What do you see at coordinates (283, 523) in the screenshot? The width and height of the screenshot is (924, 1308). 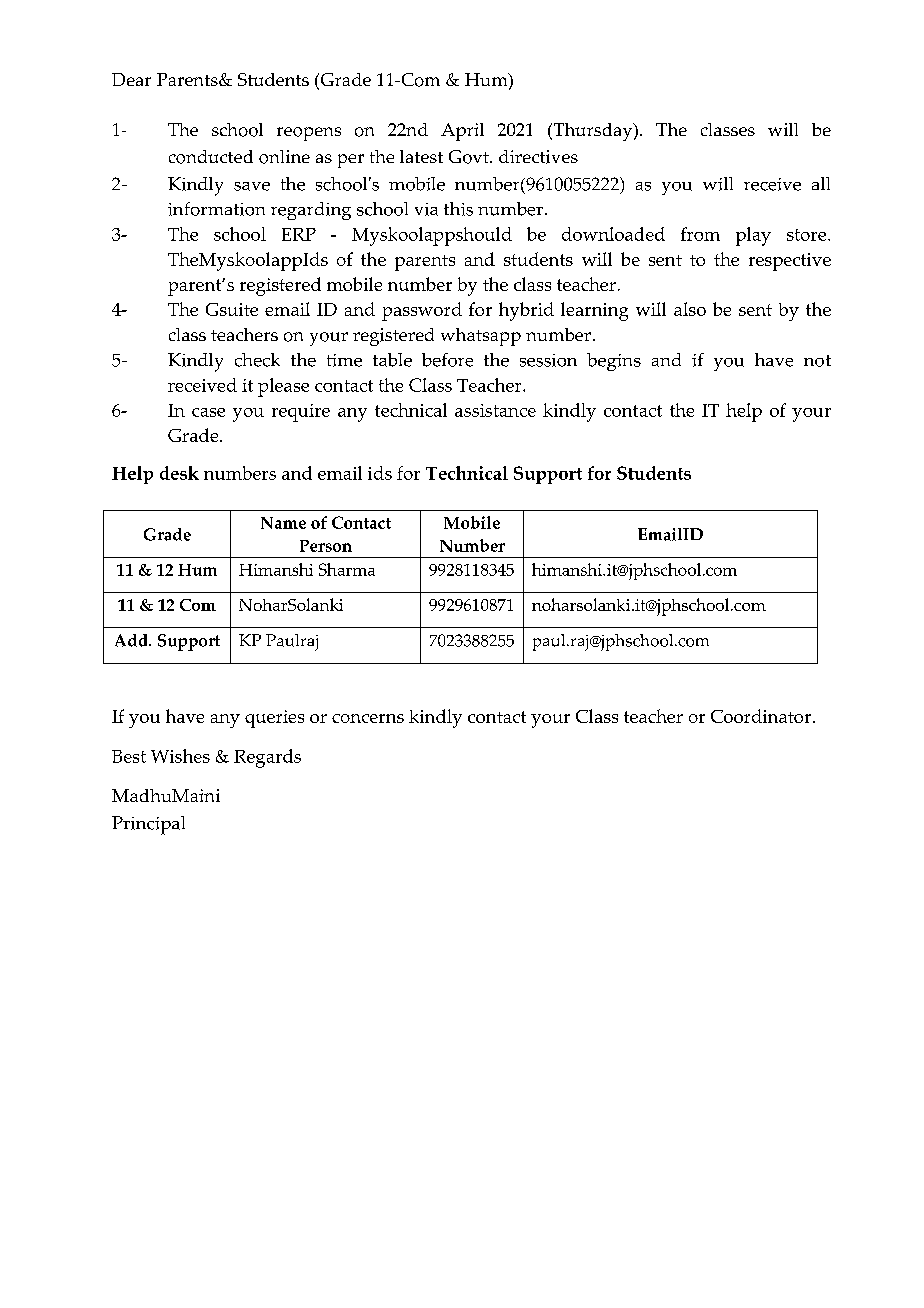 I see `Name` at bounding box center [283, 523].
